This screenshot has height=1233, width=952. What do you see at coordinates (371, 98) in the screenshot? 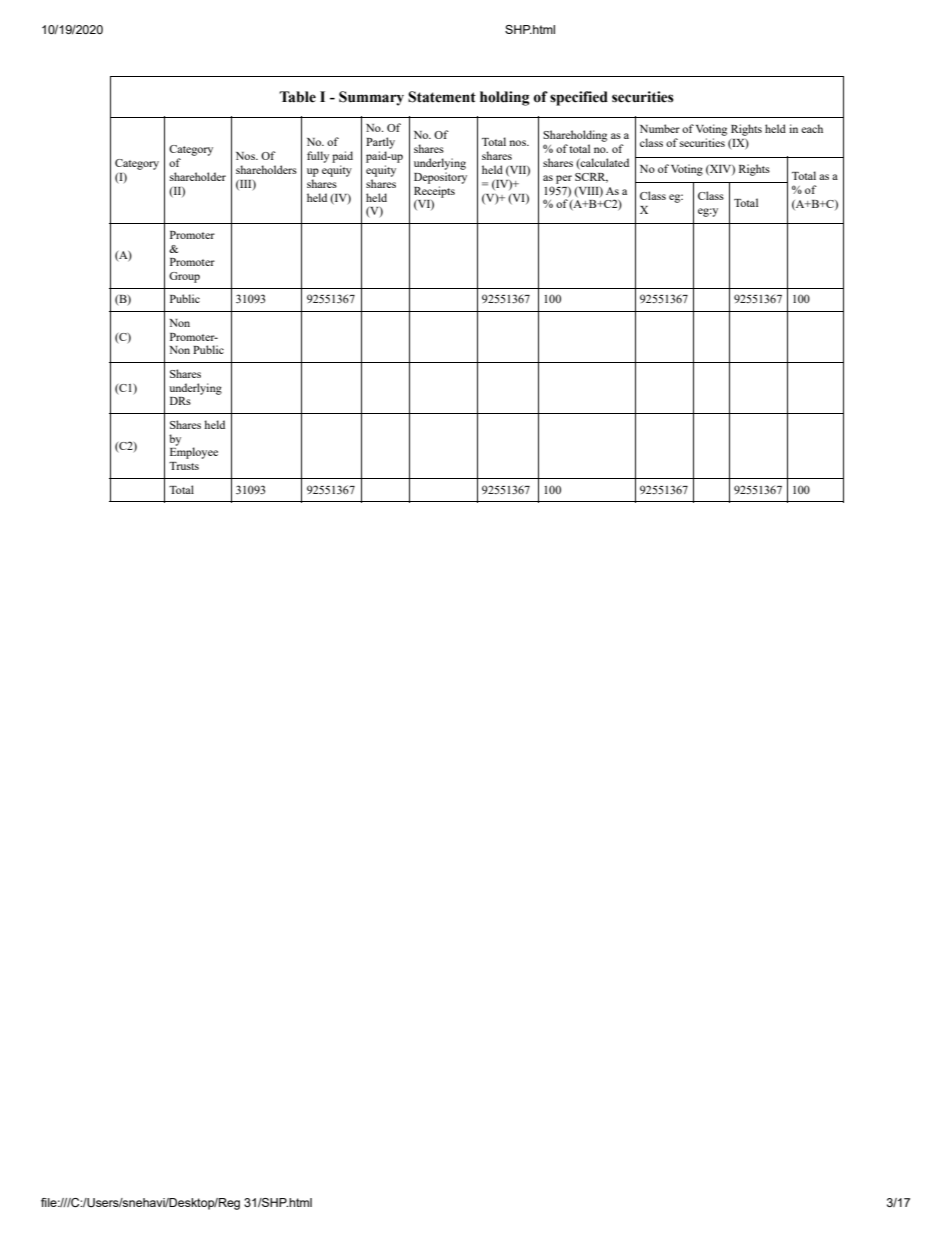
I see `Summary` at bounding box center [371, 98].
